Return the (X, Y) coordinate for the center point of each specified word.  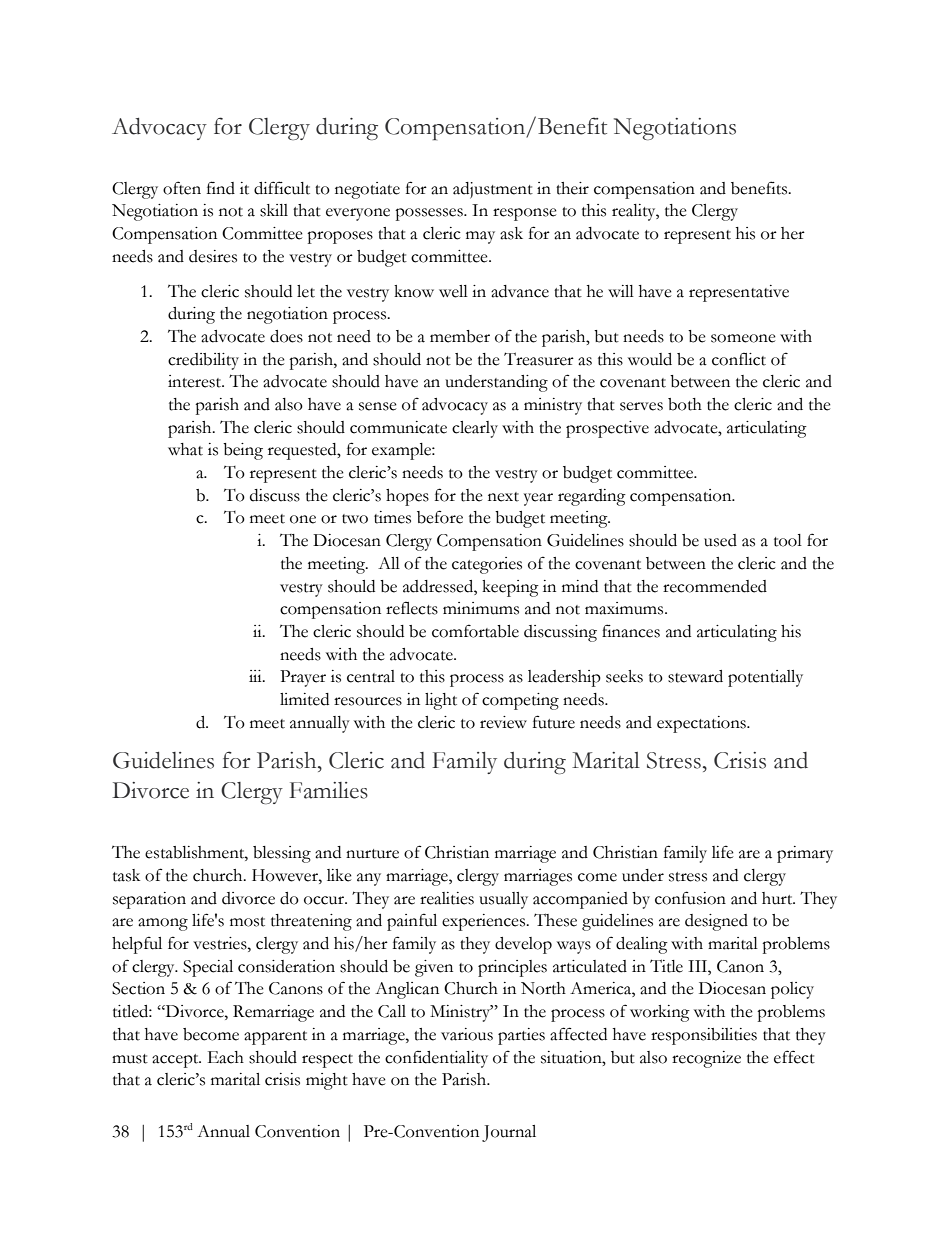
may (480, 237)
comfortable (475, 631)
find (221, 188)
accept (176, 1061)
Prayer (303, 678)
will (621, 291)
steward (695, 676)
